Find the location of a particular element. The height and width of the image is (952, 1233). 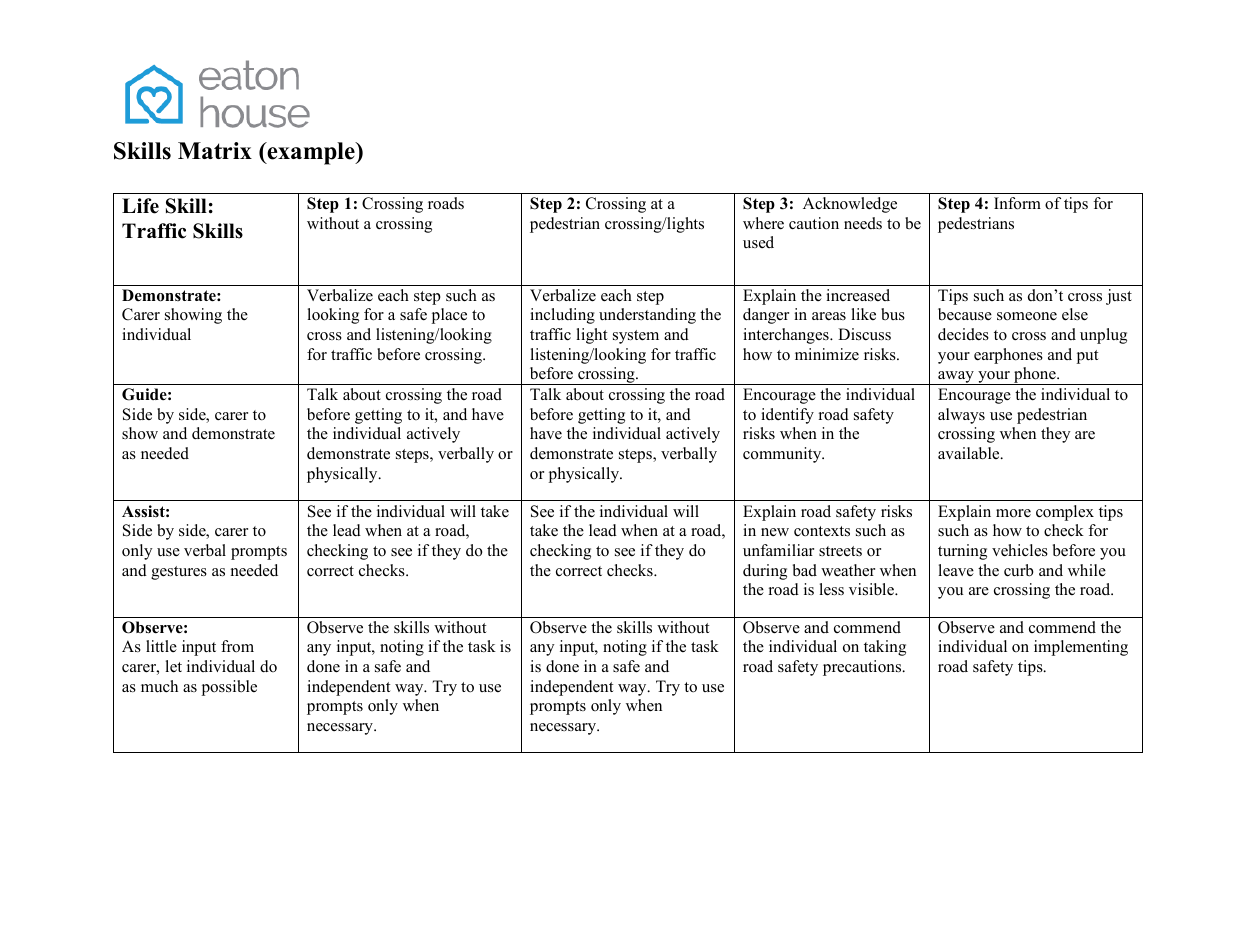

possible is located at coordinates (229, 688).
